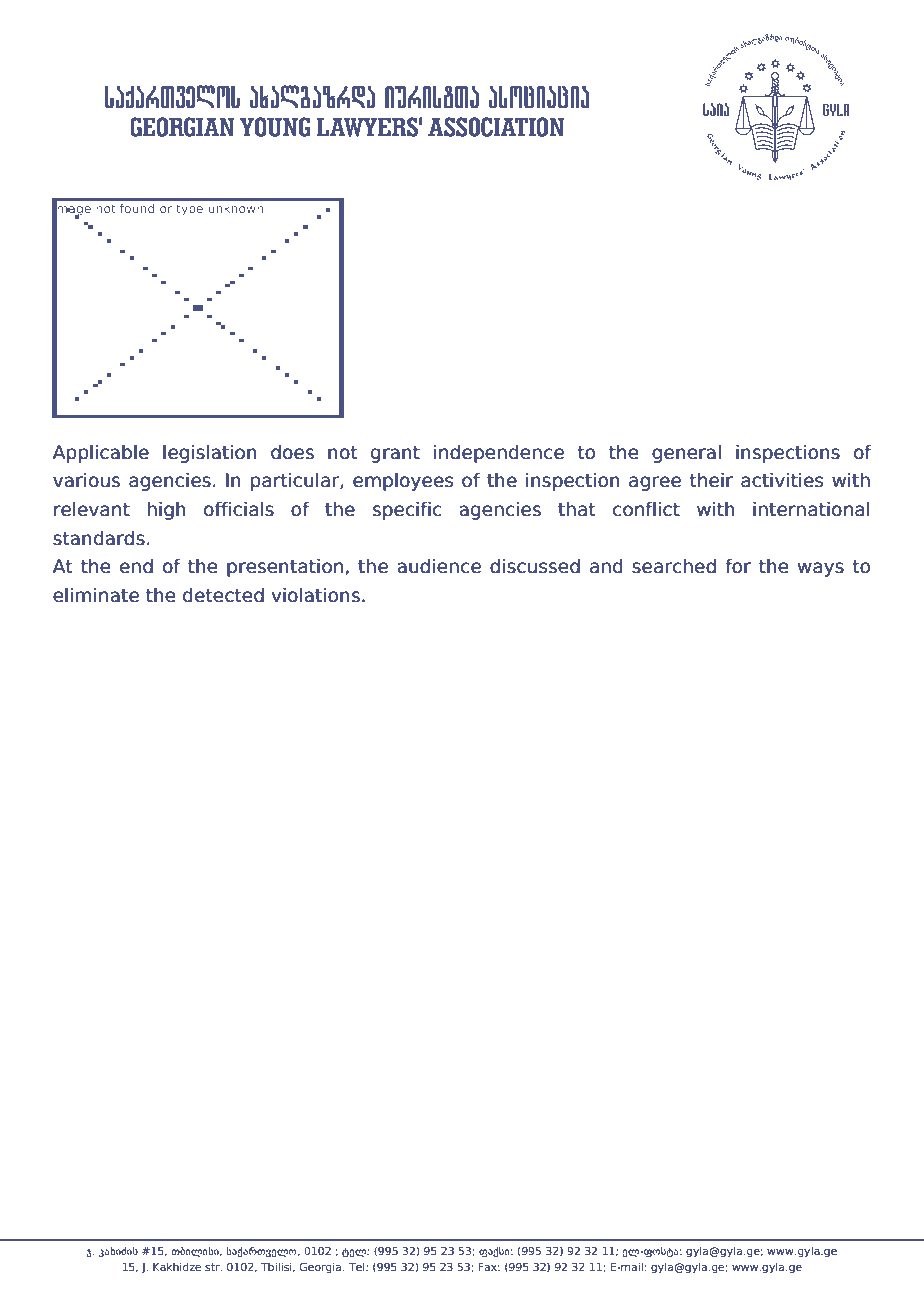 This image has height=1308, width=924. Describe the element at coordinates (535, 566) in the image. I see `discussed` at that location.
